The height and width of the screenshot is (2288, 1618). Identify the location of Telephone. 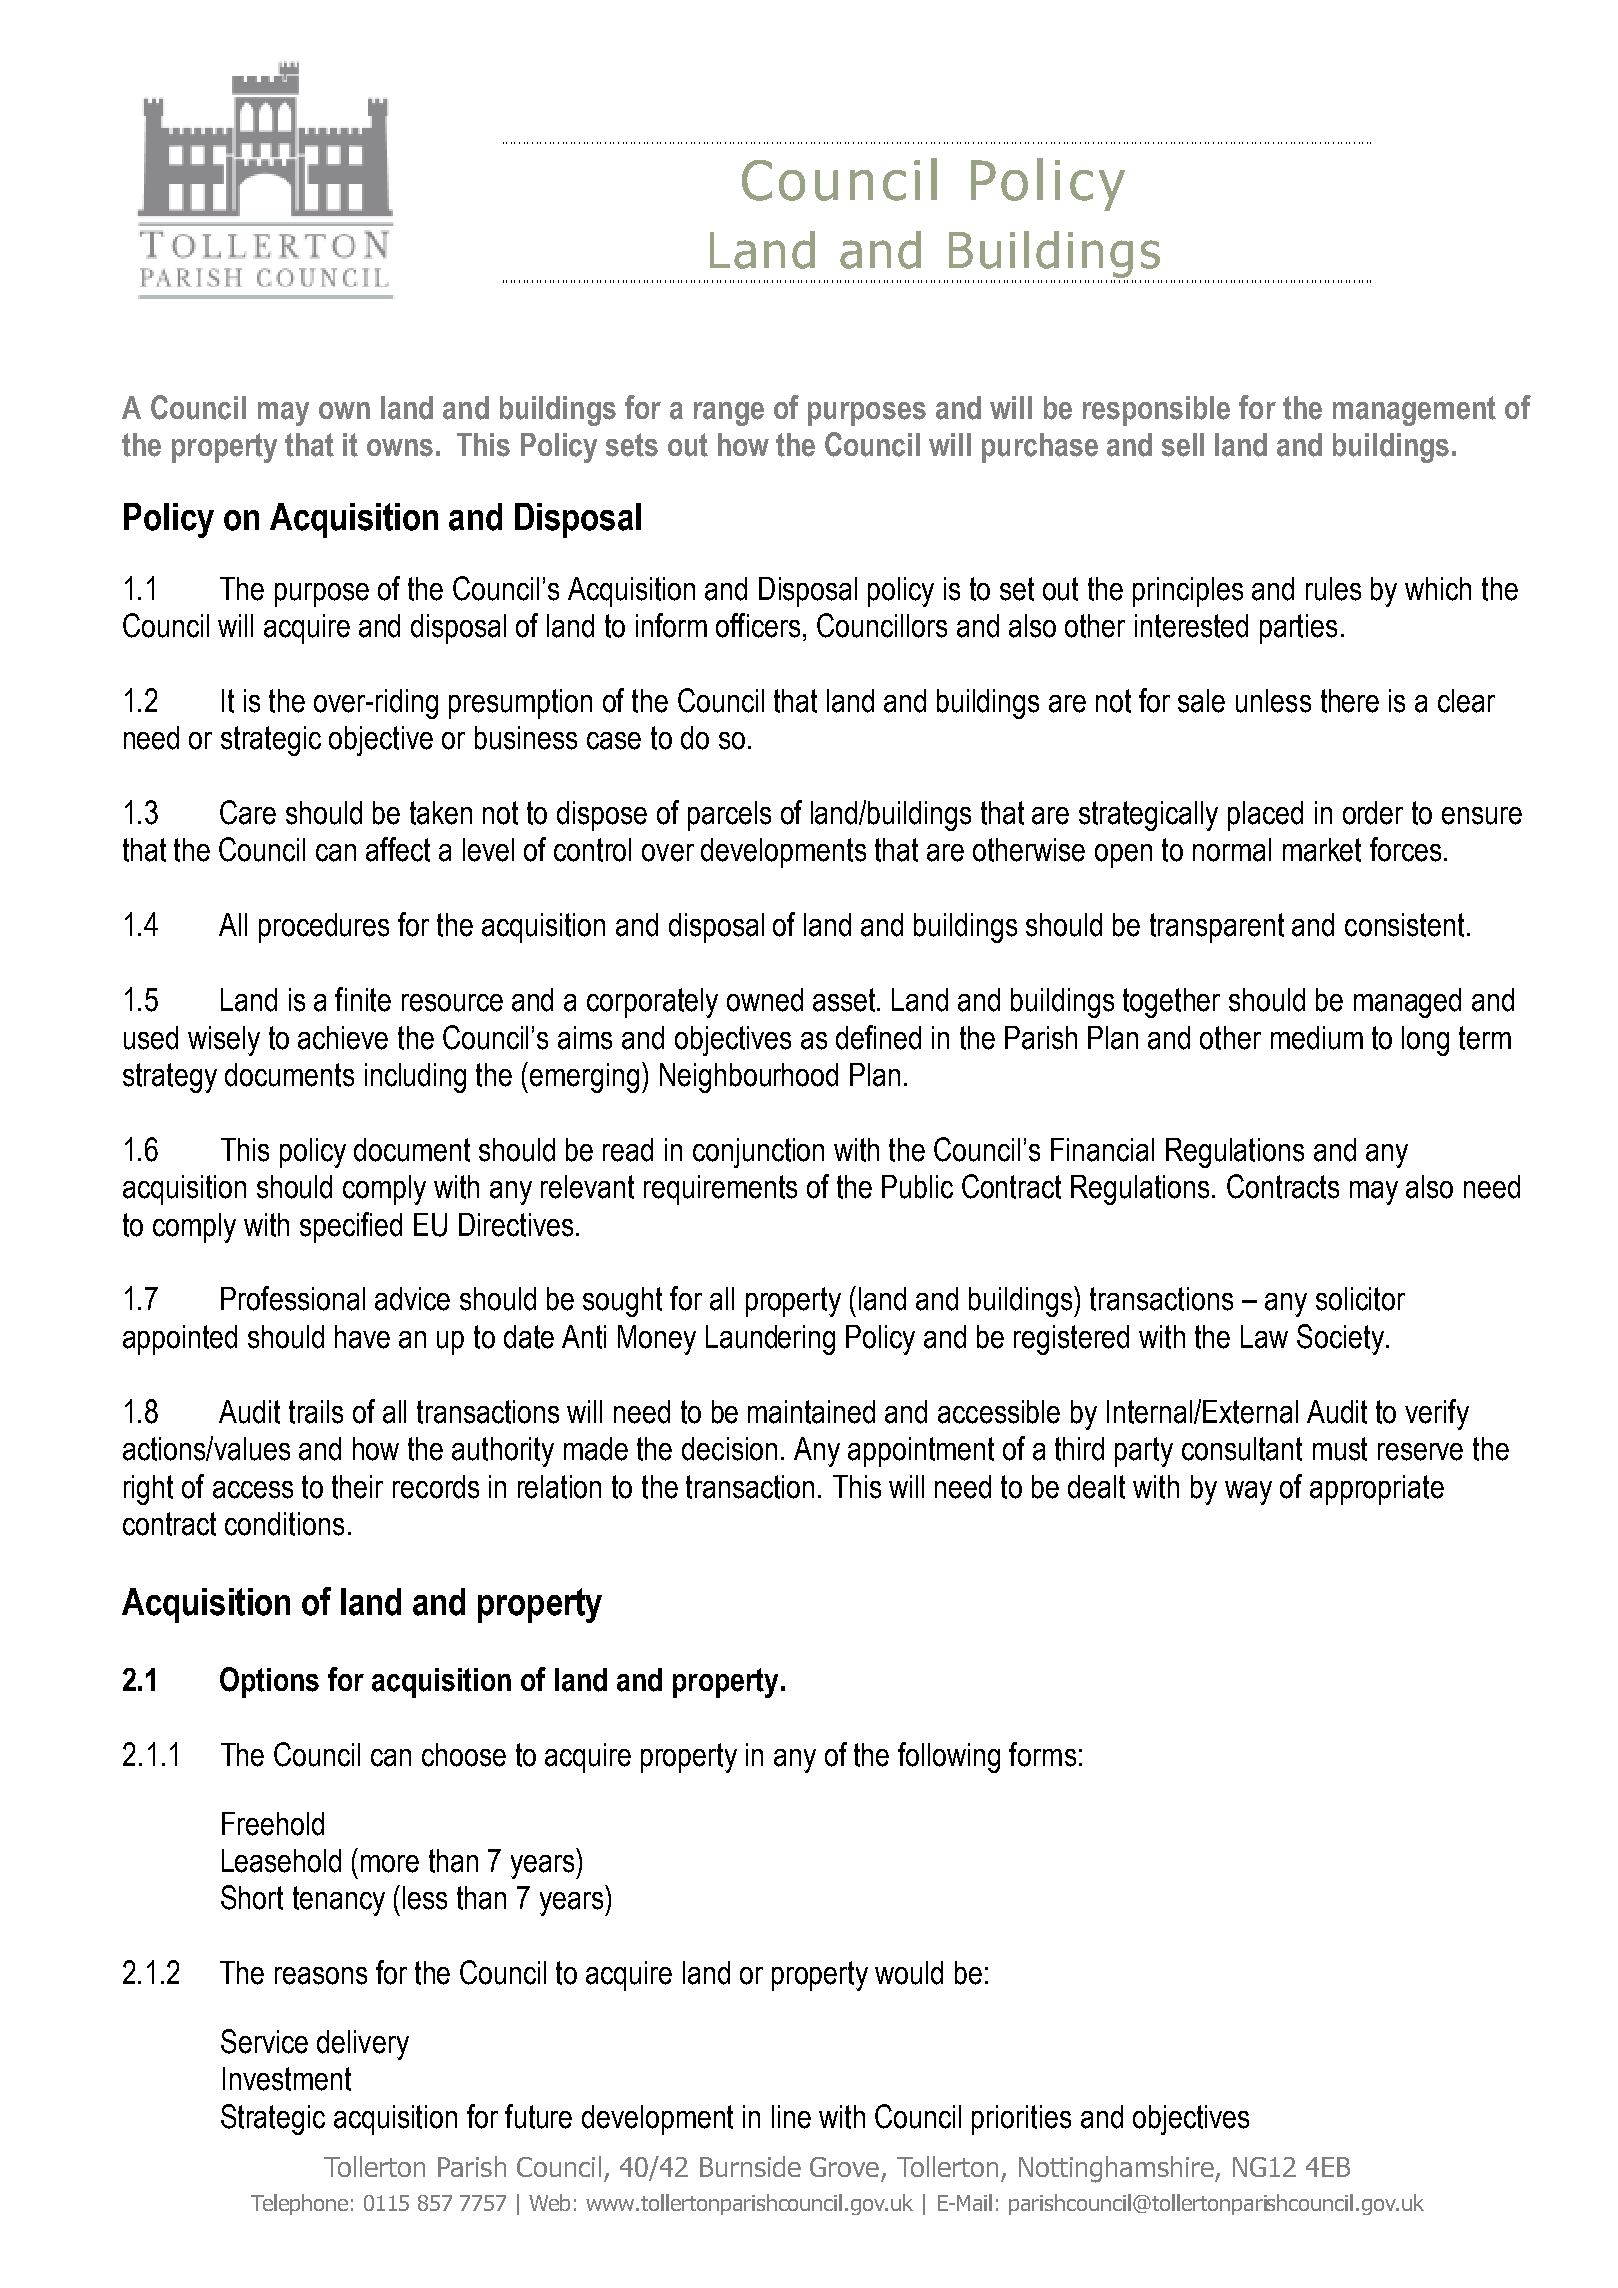
(299, 2204).
